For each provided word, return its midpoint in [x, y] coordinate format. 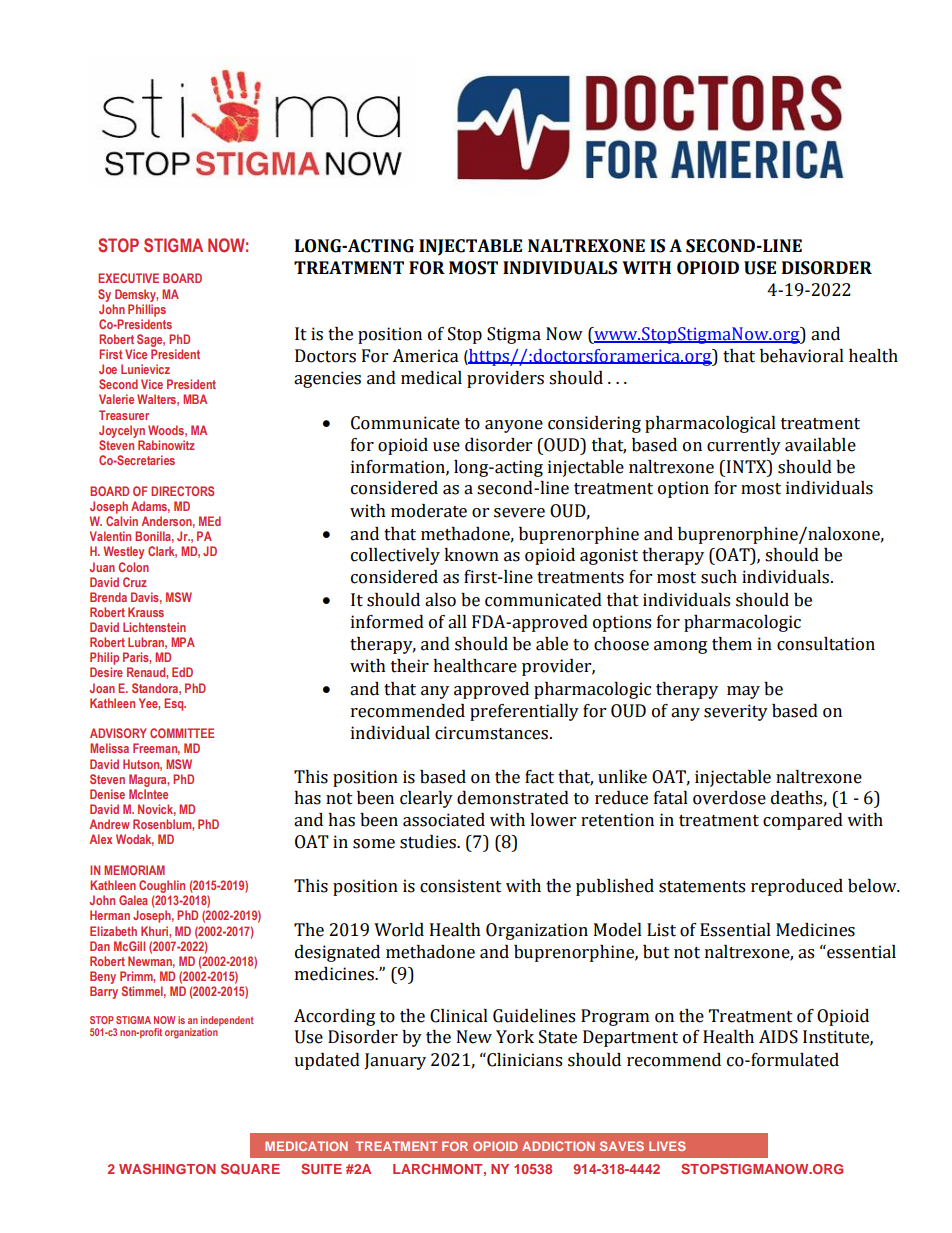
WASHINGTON [167, 1168]
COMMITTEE [182, 733]
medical [431, 378]
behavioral [802, 356]
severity [736, 712]
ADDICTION [558, 1146]
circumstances [491, 733]
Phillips [147, 310]
